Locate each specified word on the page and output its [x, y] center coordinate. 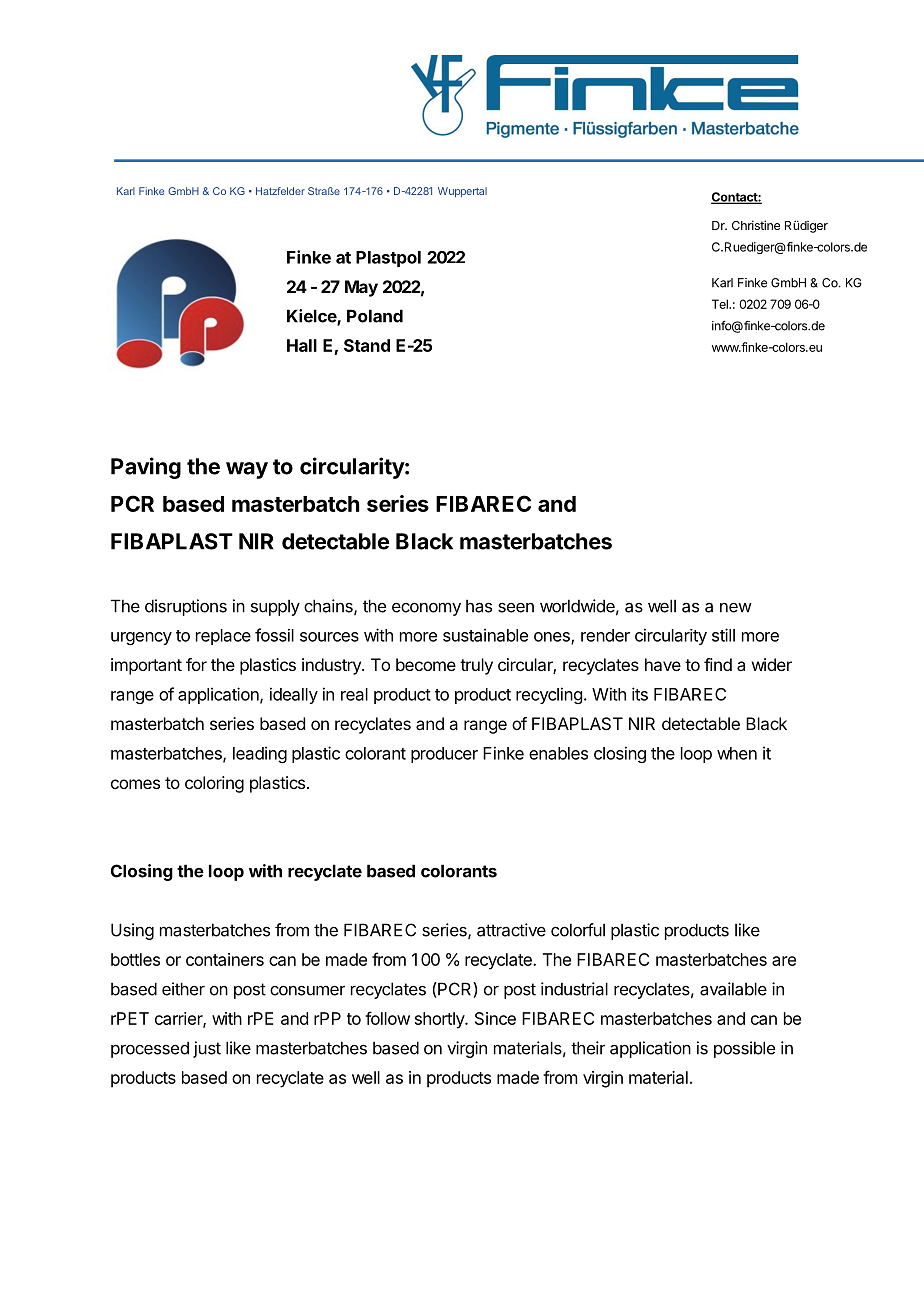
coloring [214, 784]
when [737, 753]
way [247, 470]
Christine [756, 225]
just [207, 1049]
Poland [375, 316]
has [479, 606]
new [736, 608]
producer [444, 755]
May [361, 288]
